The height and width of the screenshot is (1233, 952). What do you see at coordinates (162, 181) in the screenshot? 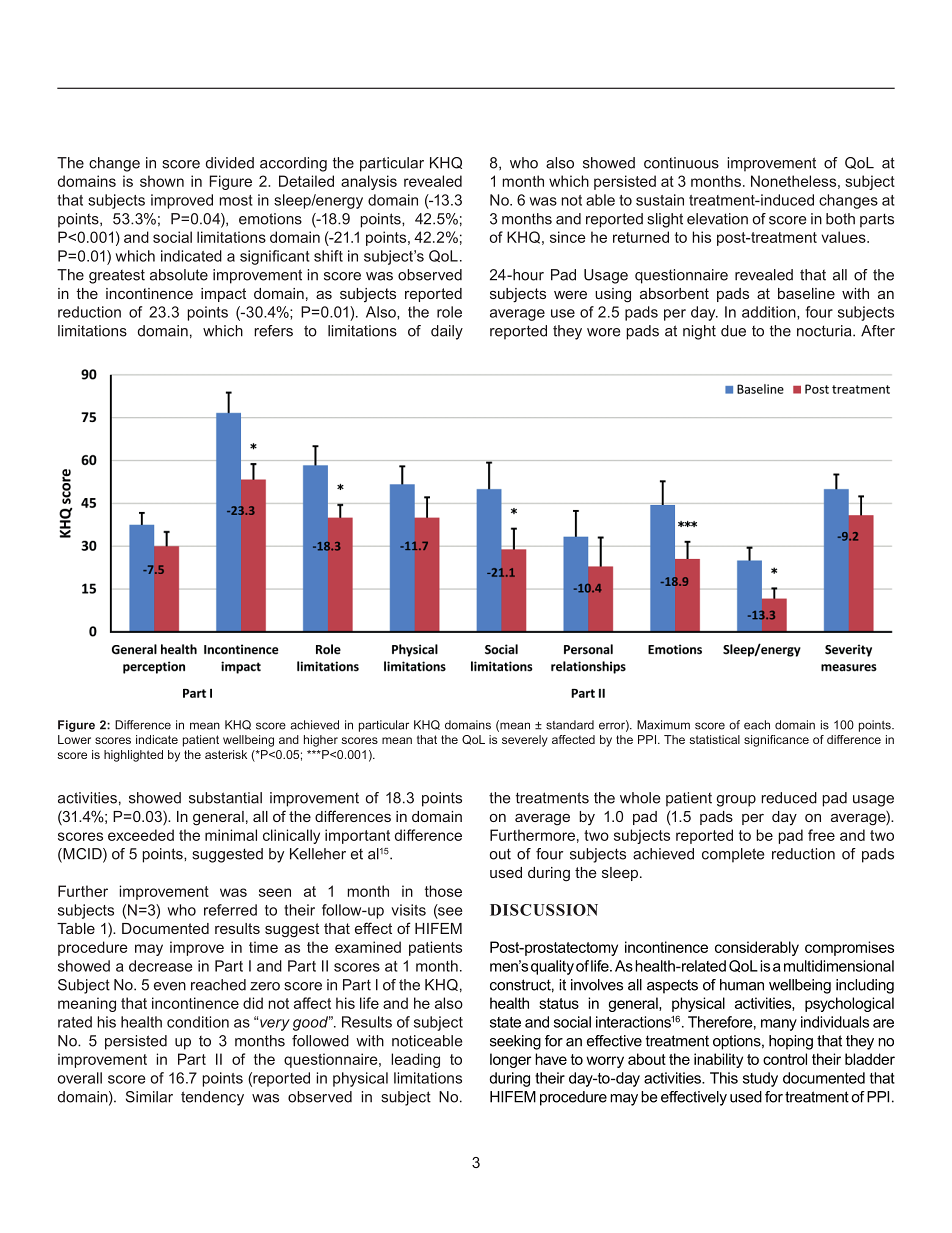
I see `shown` at bounding box center [162, 181].
